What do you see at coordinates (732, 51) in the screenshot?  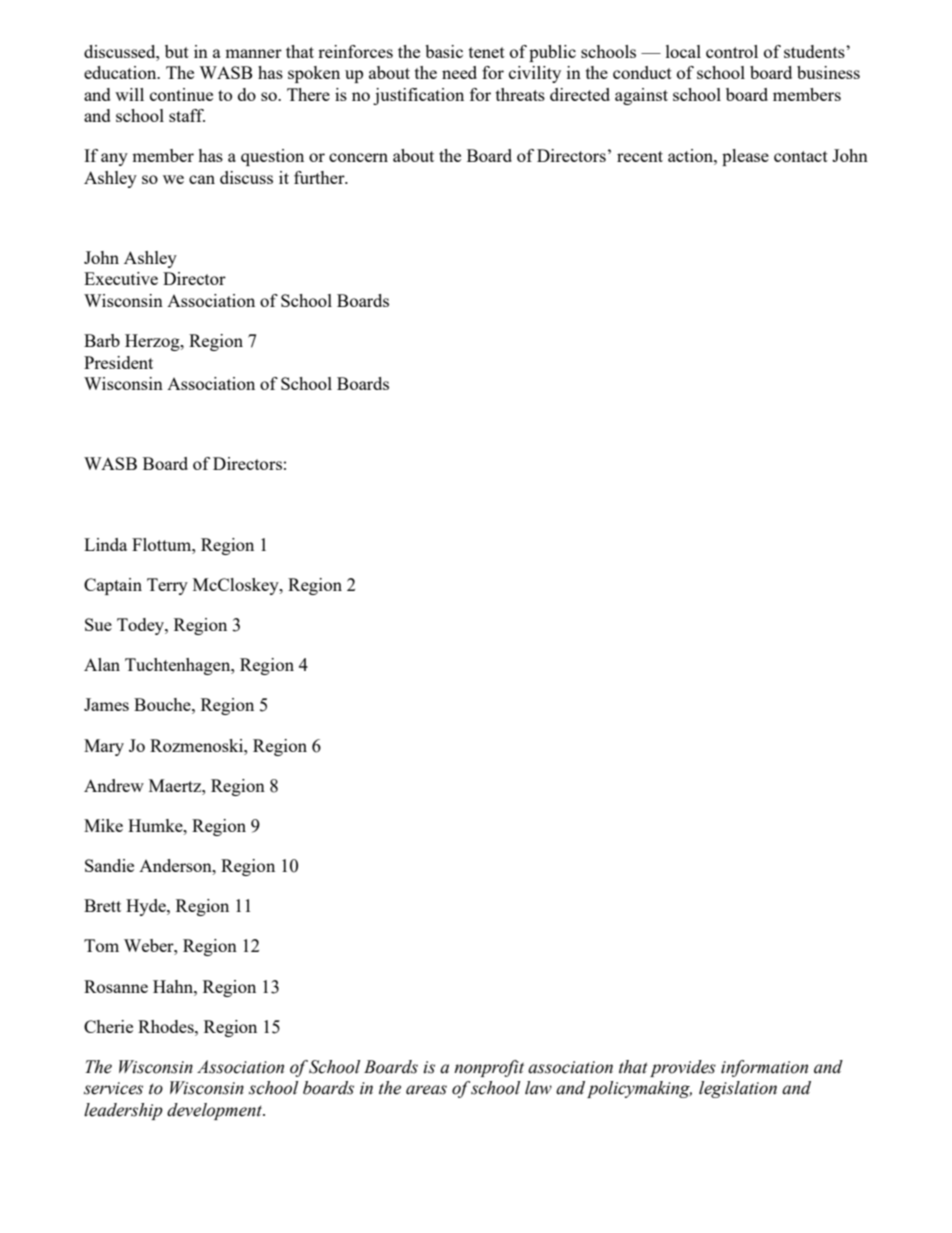 I see `control` at bounding box center [732, 51].
